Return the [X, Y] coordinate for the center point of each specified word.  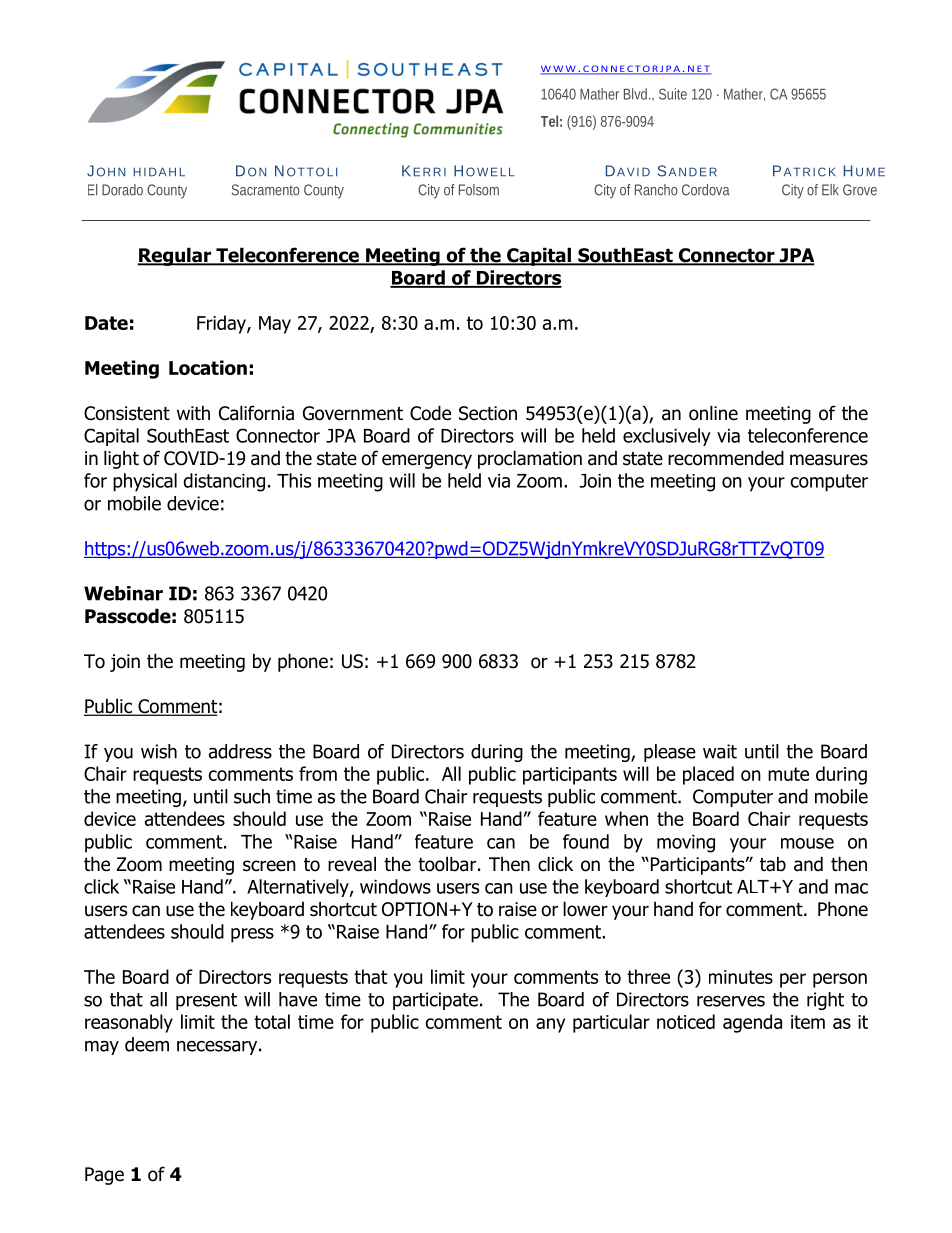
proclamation [530, 459]
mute [788, 774]
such [252, 796]
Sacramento [266, 190]
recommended [726, 458]
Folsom [479, 190]
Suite [673, 94]
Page [104, 1176]
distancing [224, 482]
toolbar [447, 864]
